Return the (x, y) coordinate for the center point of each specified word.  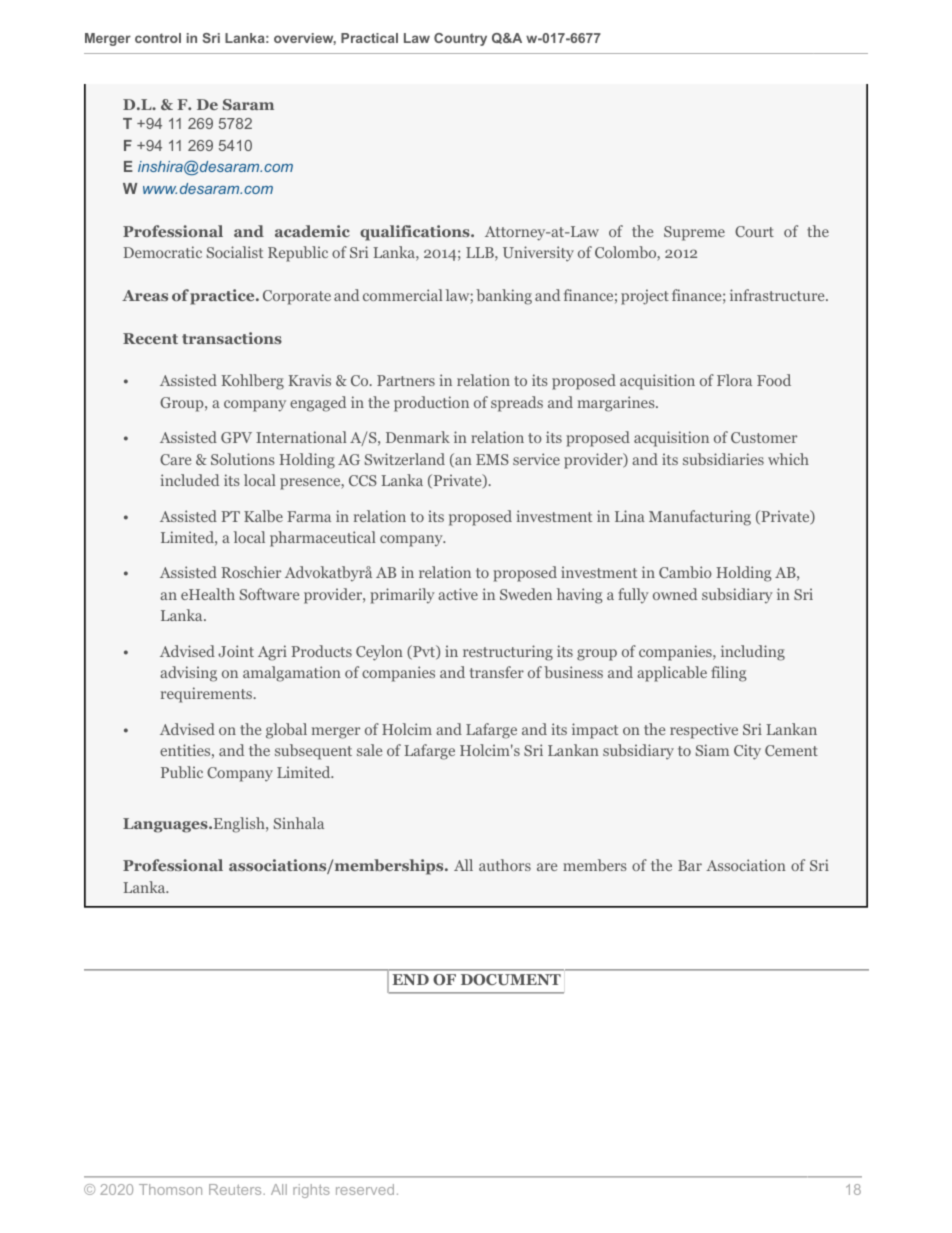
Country (460, 39)
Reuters (236, 1189)
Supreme (694, 233)
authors (505, 865)
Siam (712, 750)
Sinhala (299, 823)
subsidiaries (723, 459)
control (158, 38)
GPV (236, 437)
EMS (492, 459)
